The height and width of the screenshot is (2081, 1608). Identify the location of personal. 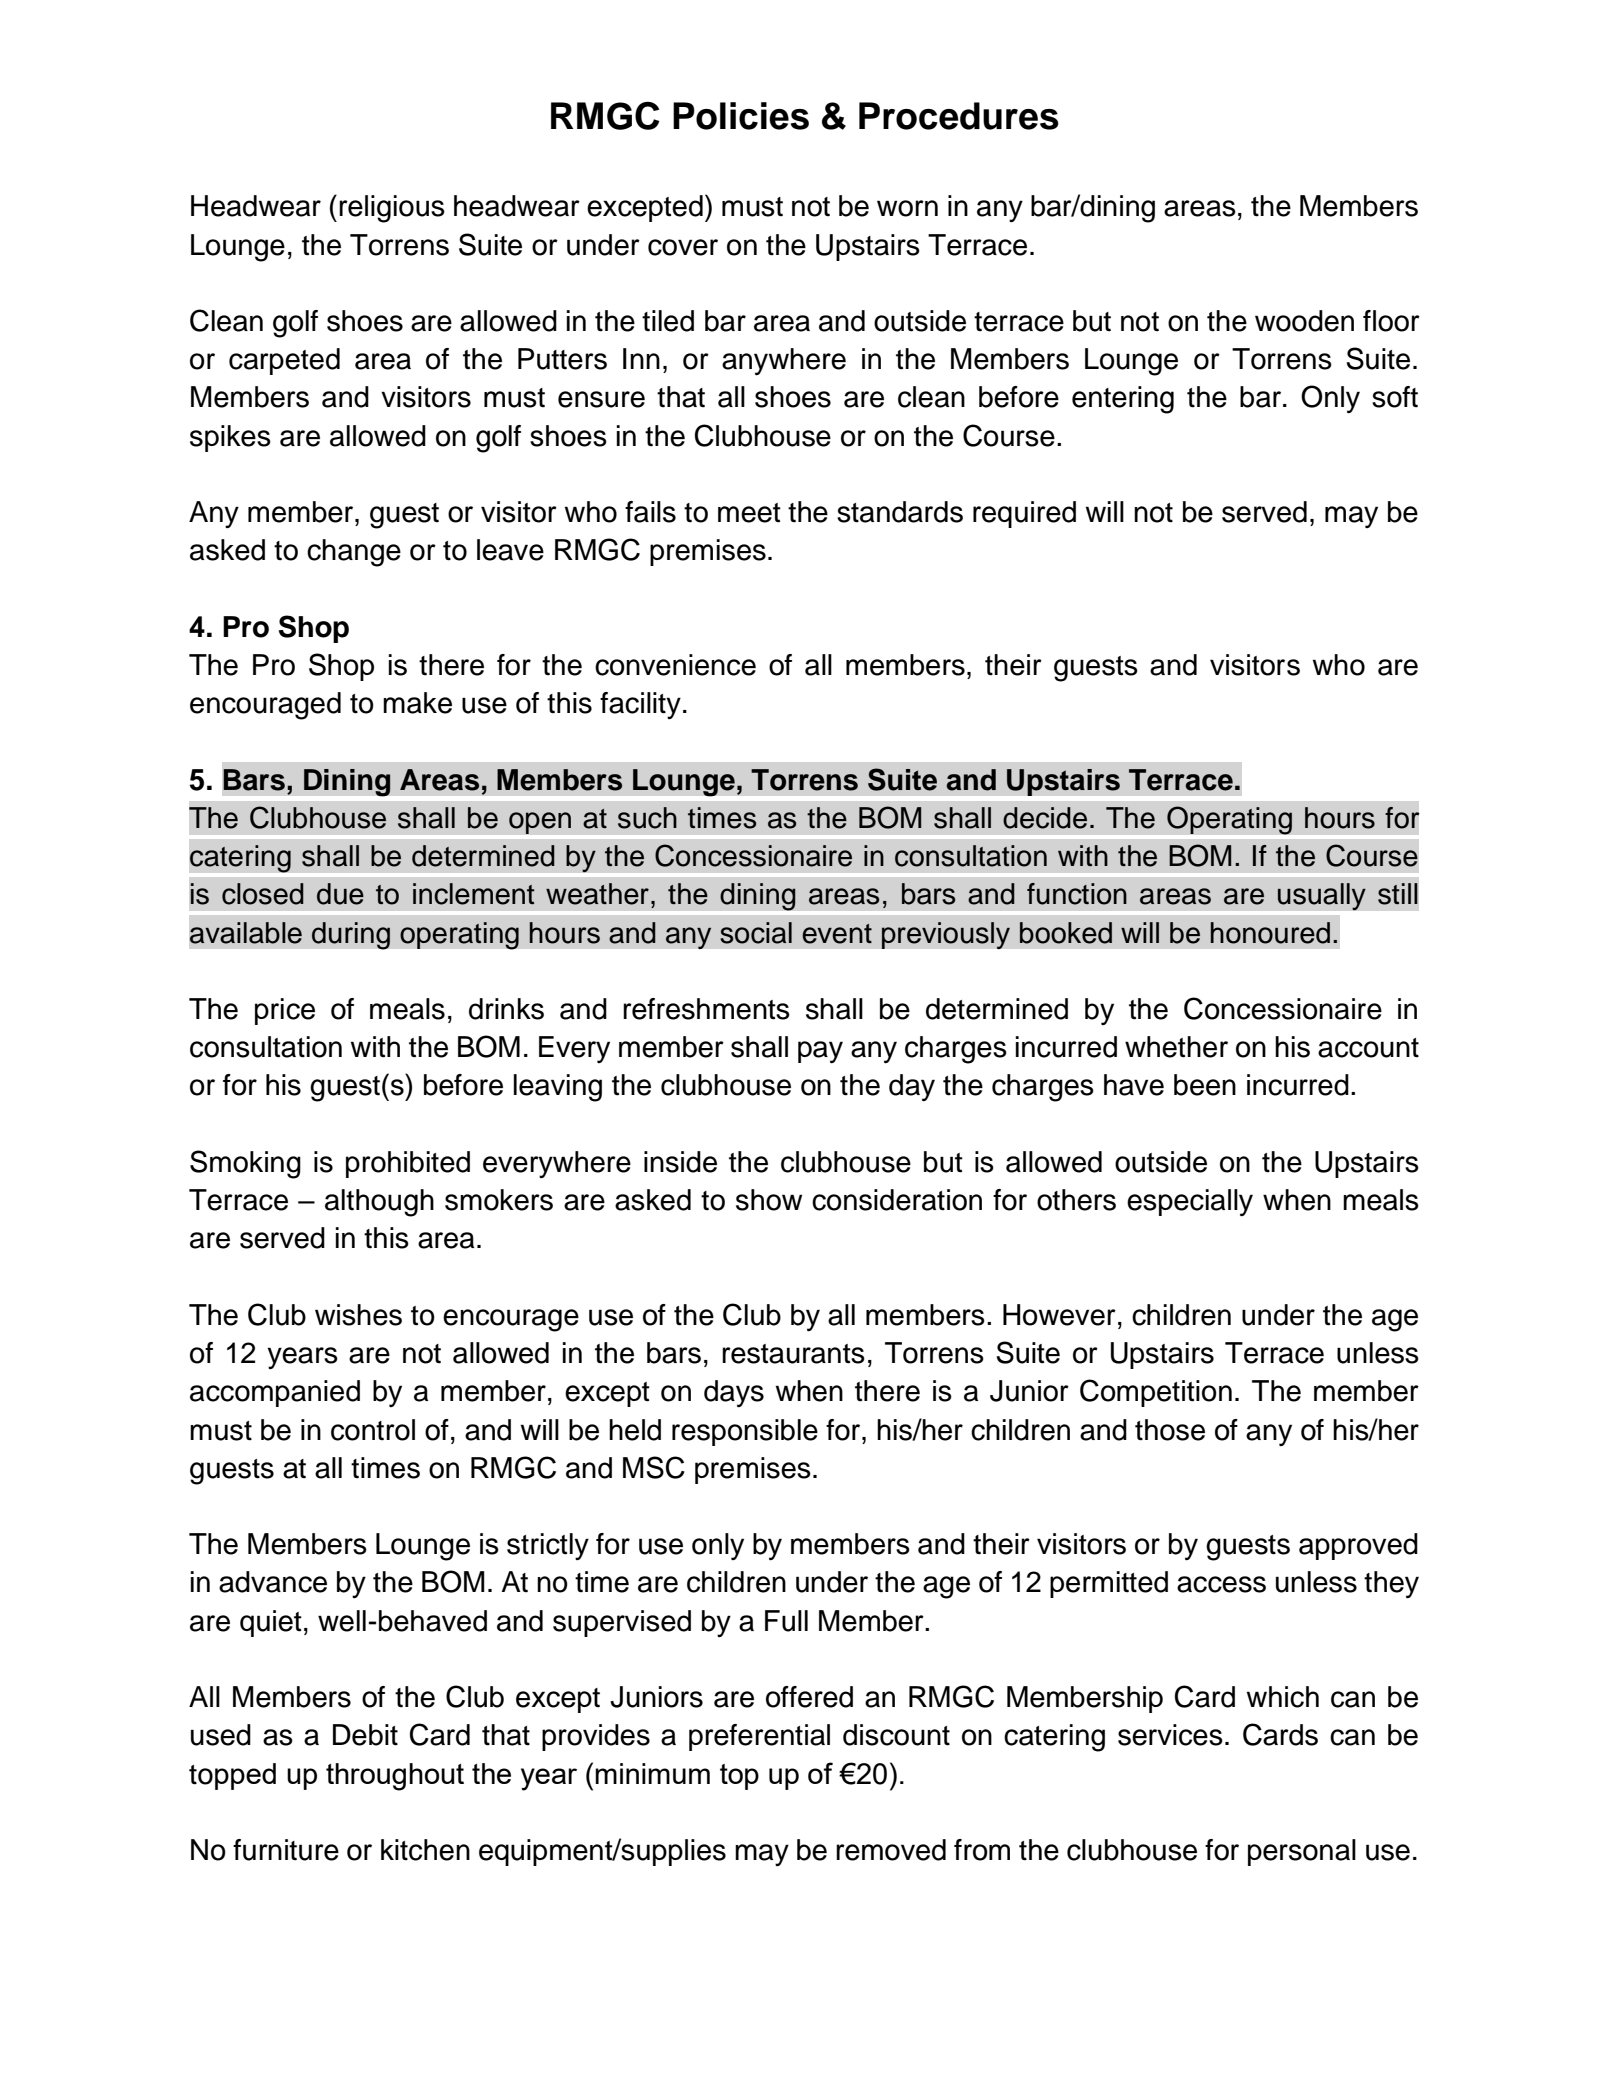
(1302, 1852).
